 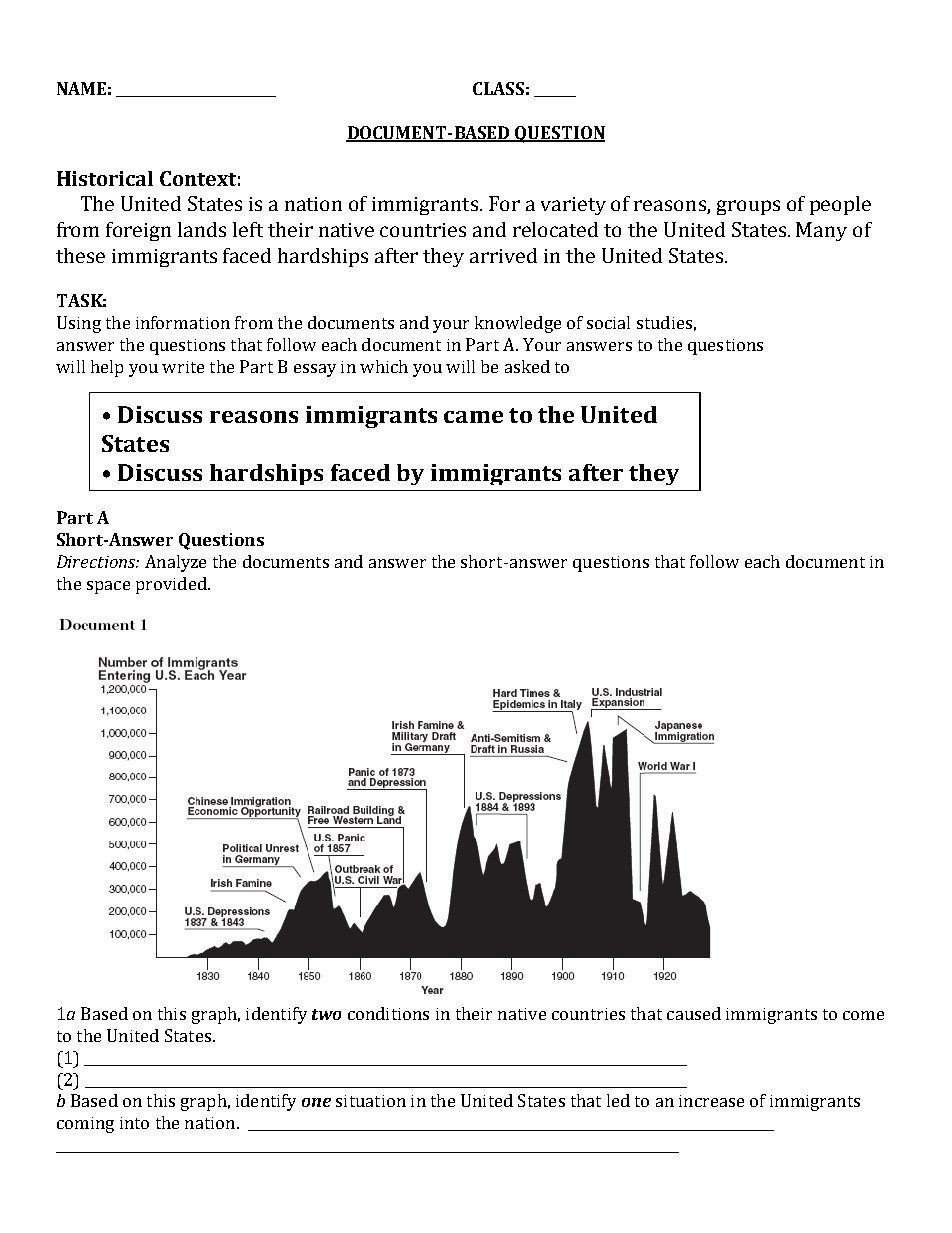 I want to click on Analyze, so click(x=175, y=563).
